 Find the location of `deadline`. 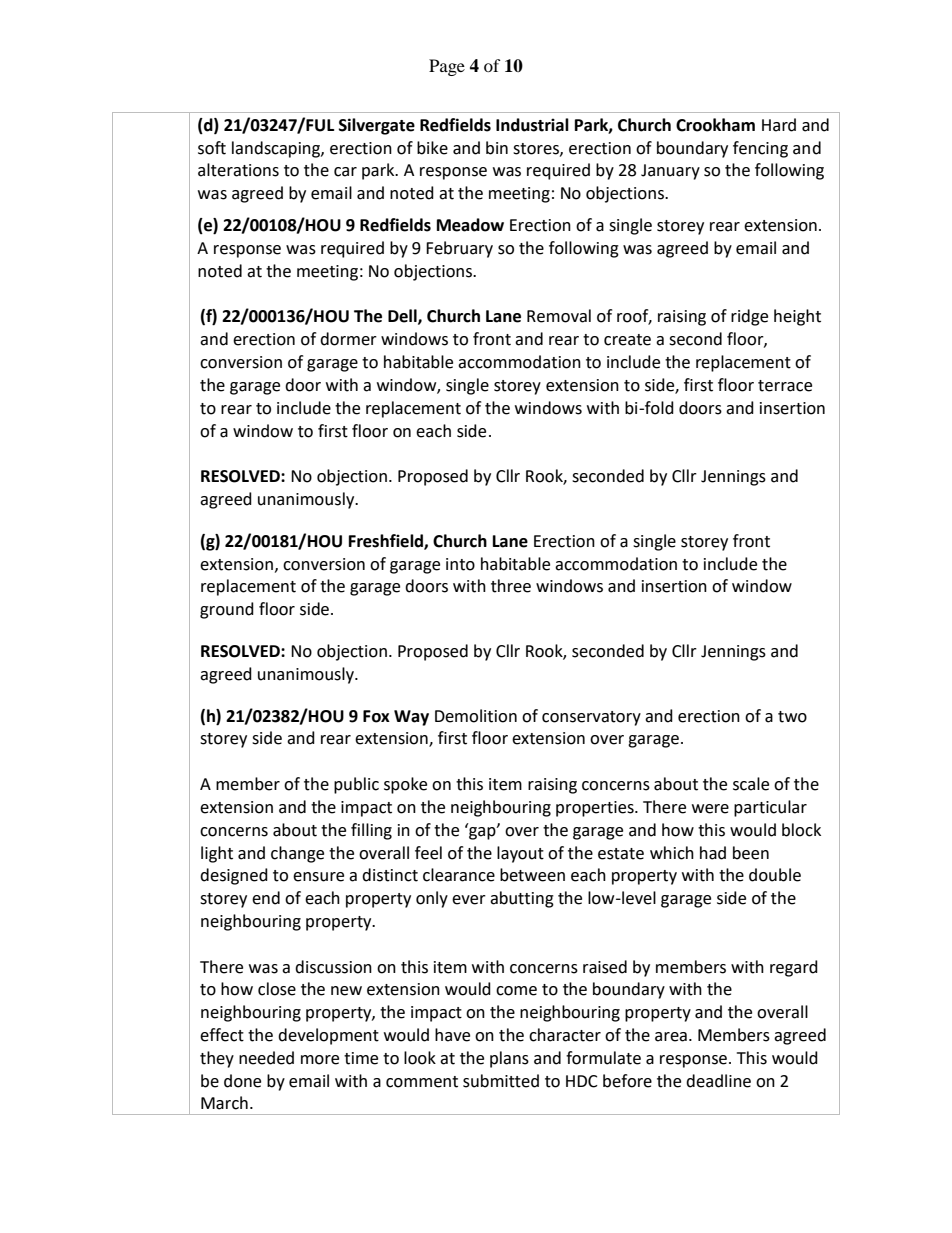

deadline is located at coordinates (718, 1081).
